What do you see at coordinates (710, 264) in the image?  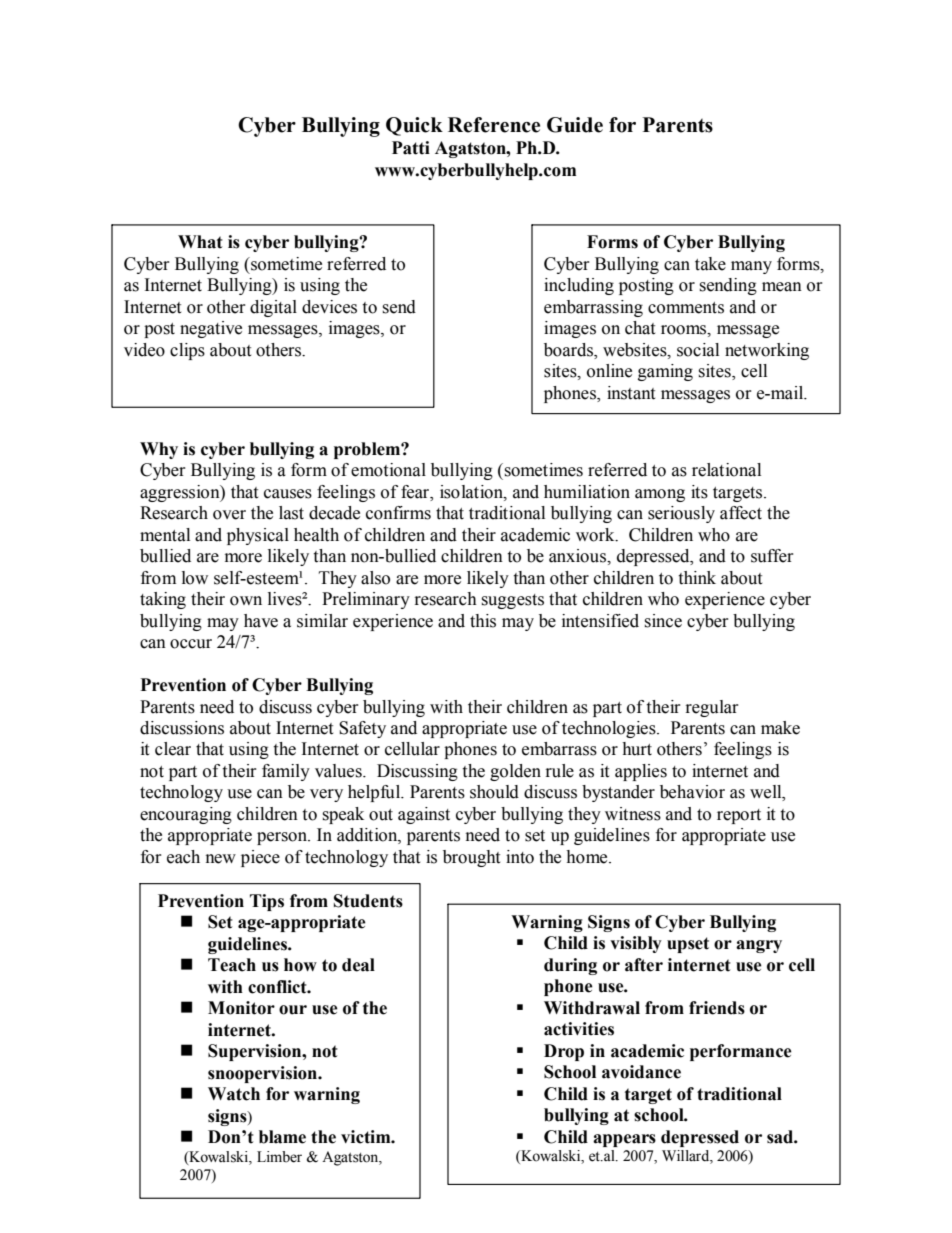 I see `take` at bounding box center [710, 264].
